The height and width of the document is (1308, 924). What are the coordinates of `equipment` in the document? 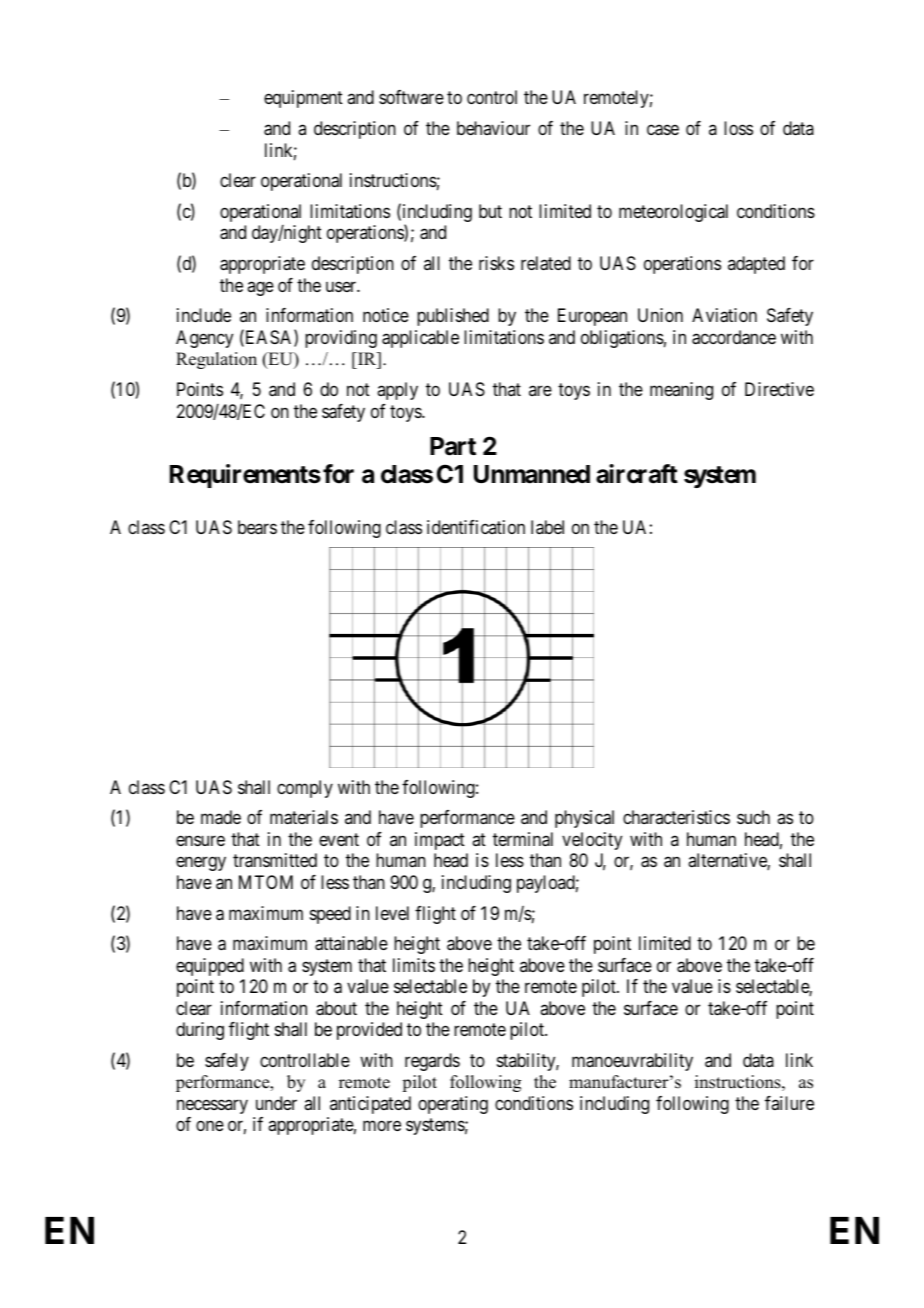 It's located at (303, 99).
